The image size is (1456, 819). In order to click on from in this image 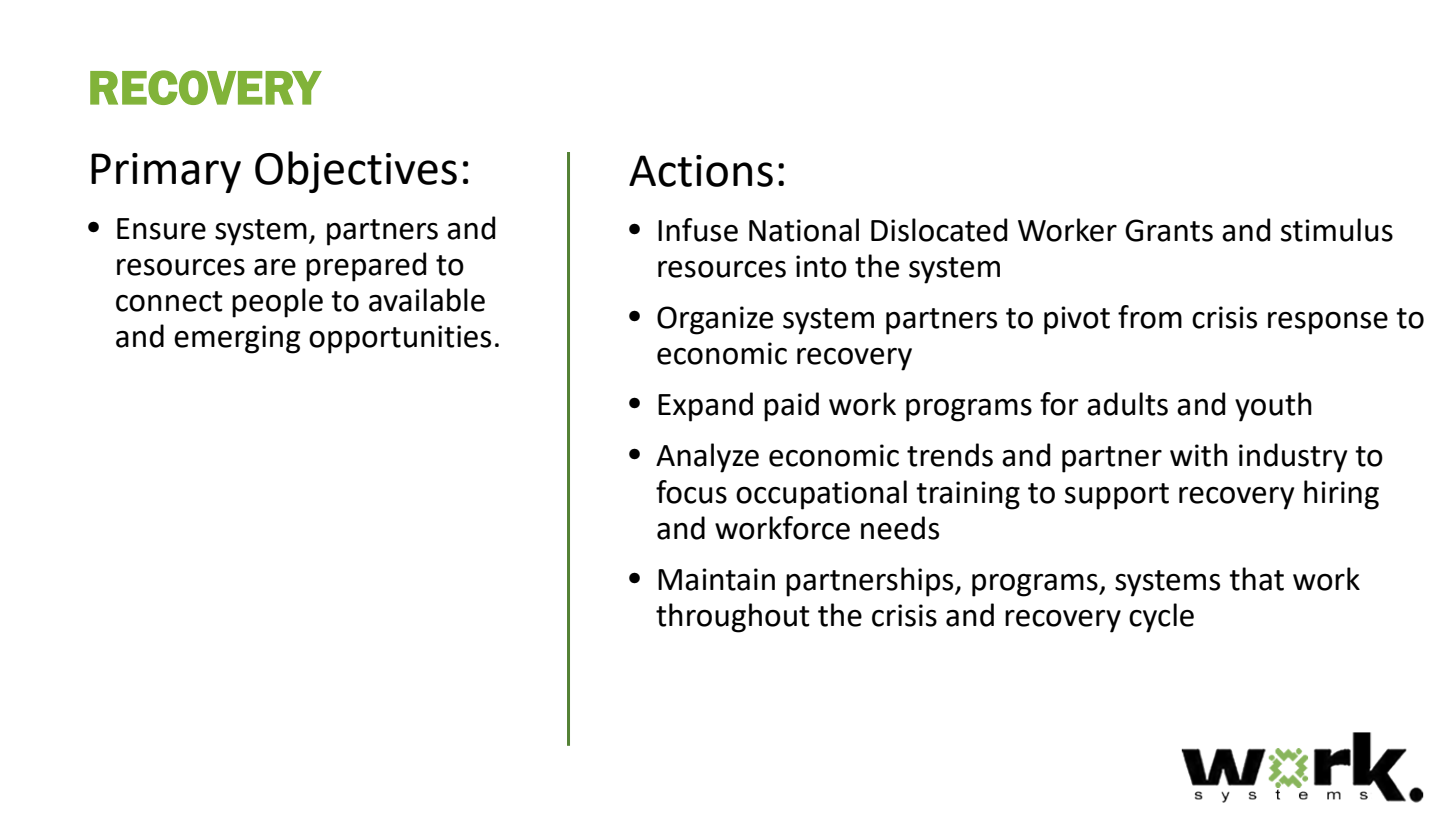, I will do `click(1150, 317)`.
